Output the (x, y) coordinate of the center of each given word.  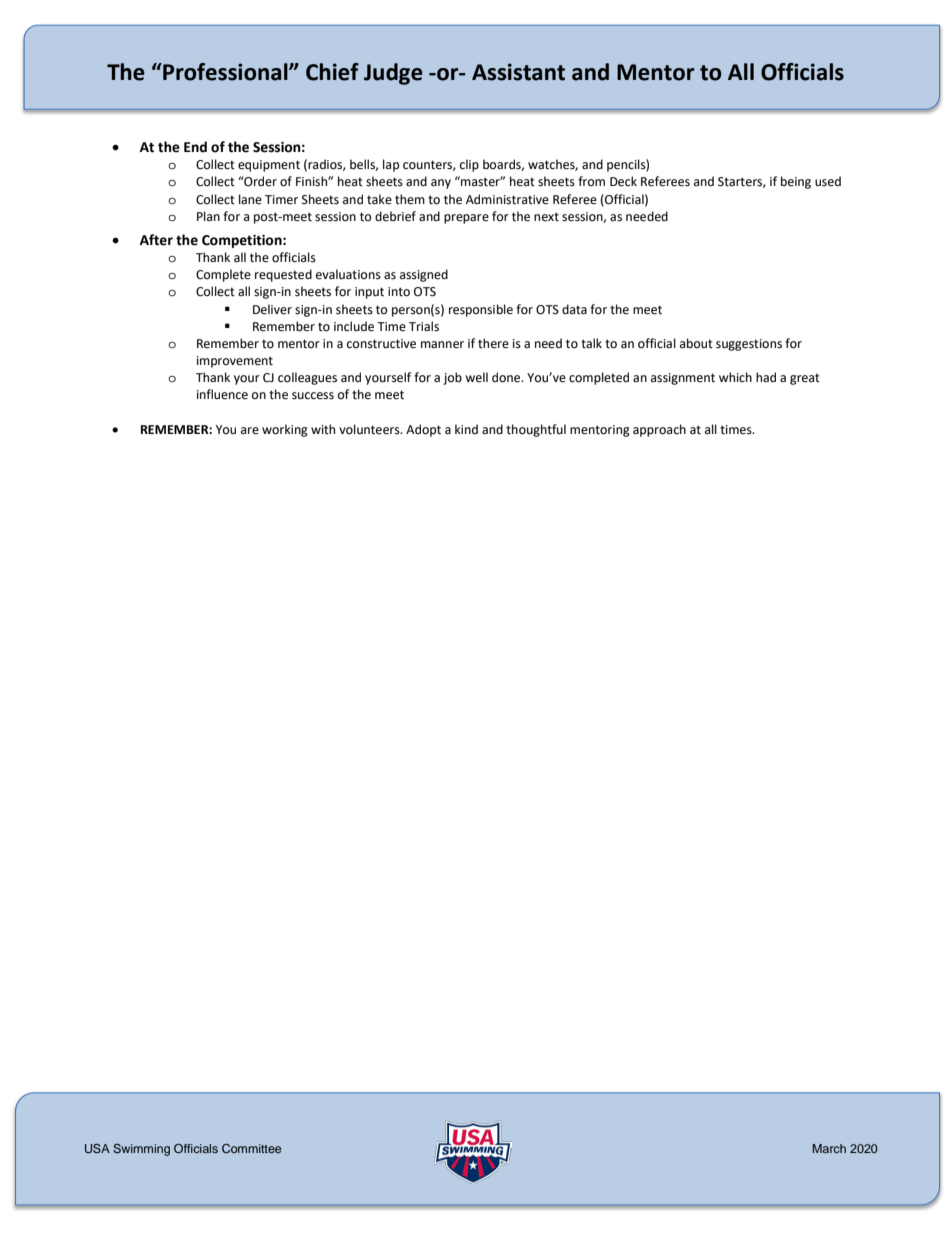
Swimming (141, 1150)
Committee (251, 1148)
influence (222, 394)
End (195, 147)
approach (659, 430)
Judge (393, 74)
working (285, 430)
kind (466, 429)
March (829, 1148)
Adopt (423, 430)
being (796, 182)
